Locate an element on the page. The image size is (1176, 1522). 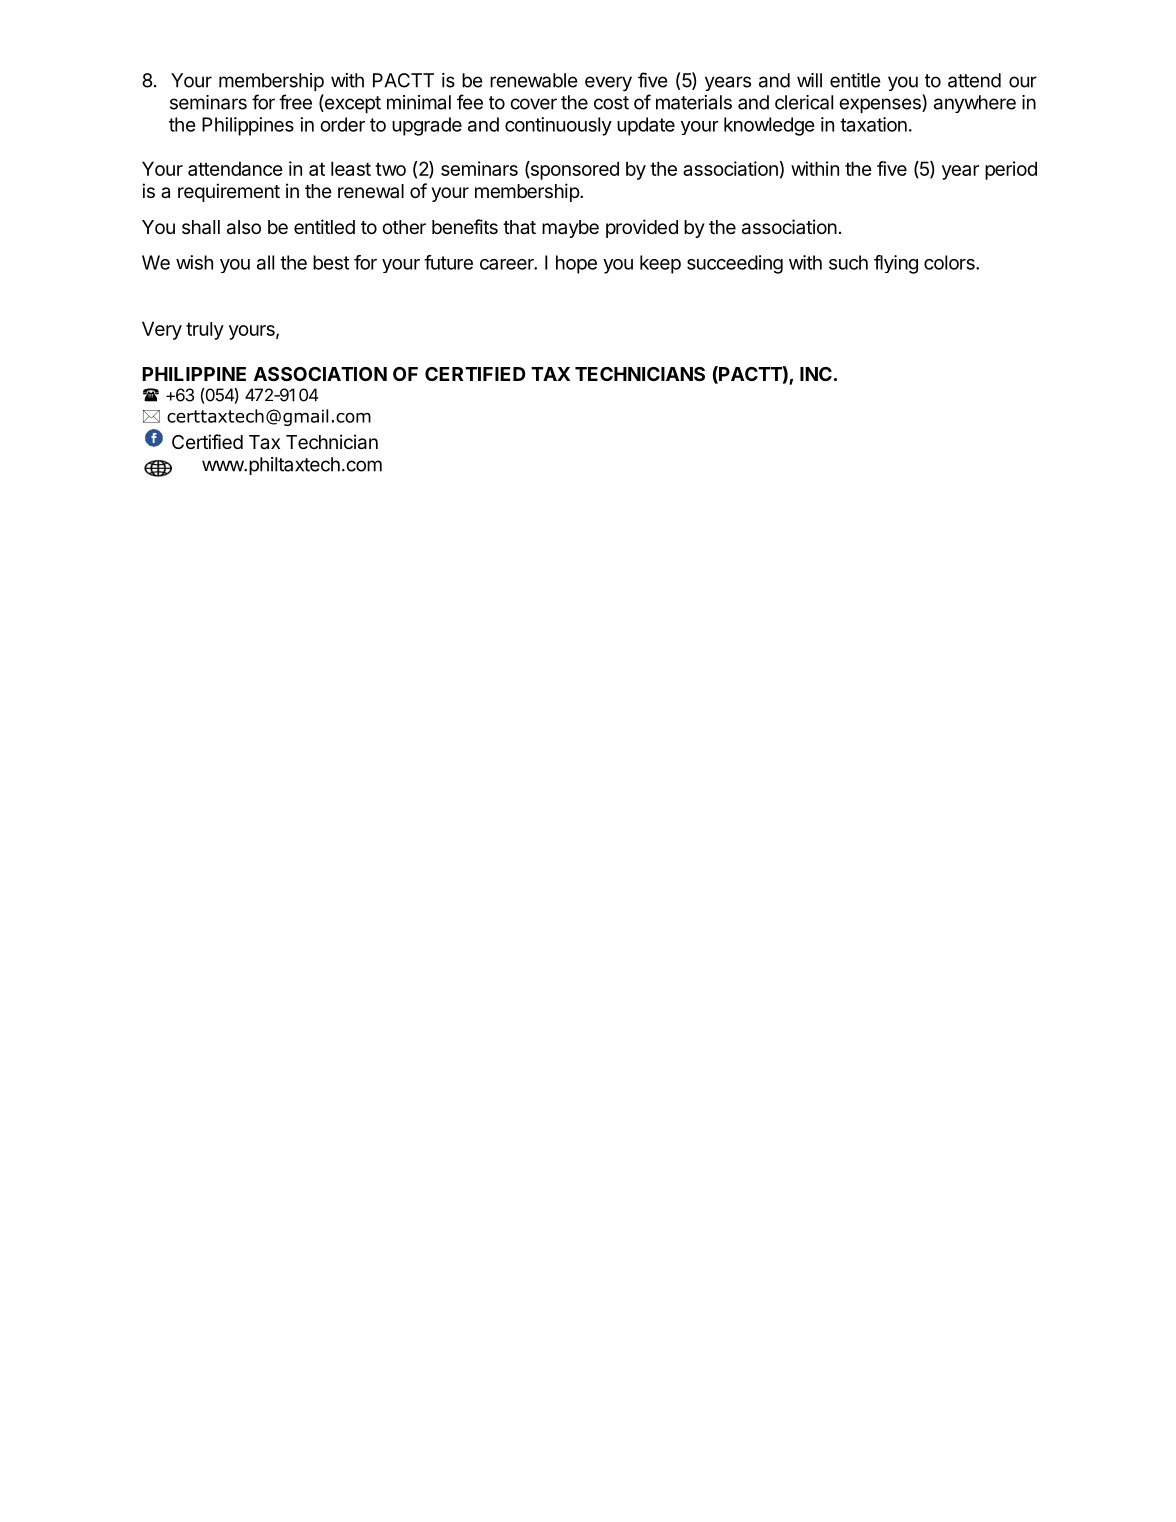
INC is located at coordinates (816, 374).
